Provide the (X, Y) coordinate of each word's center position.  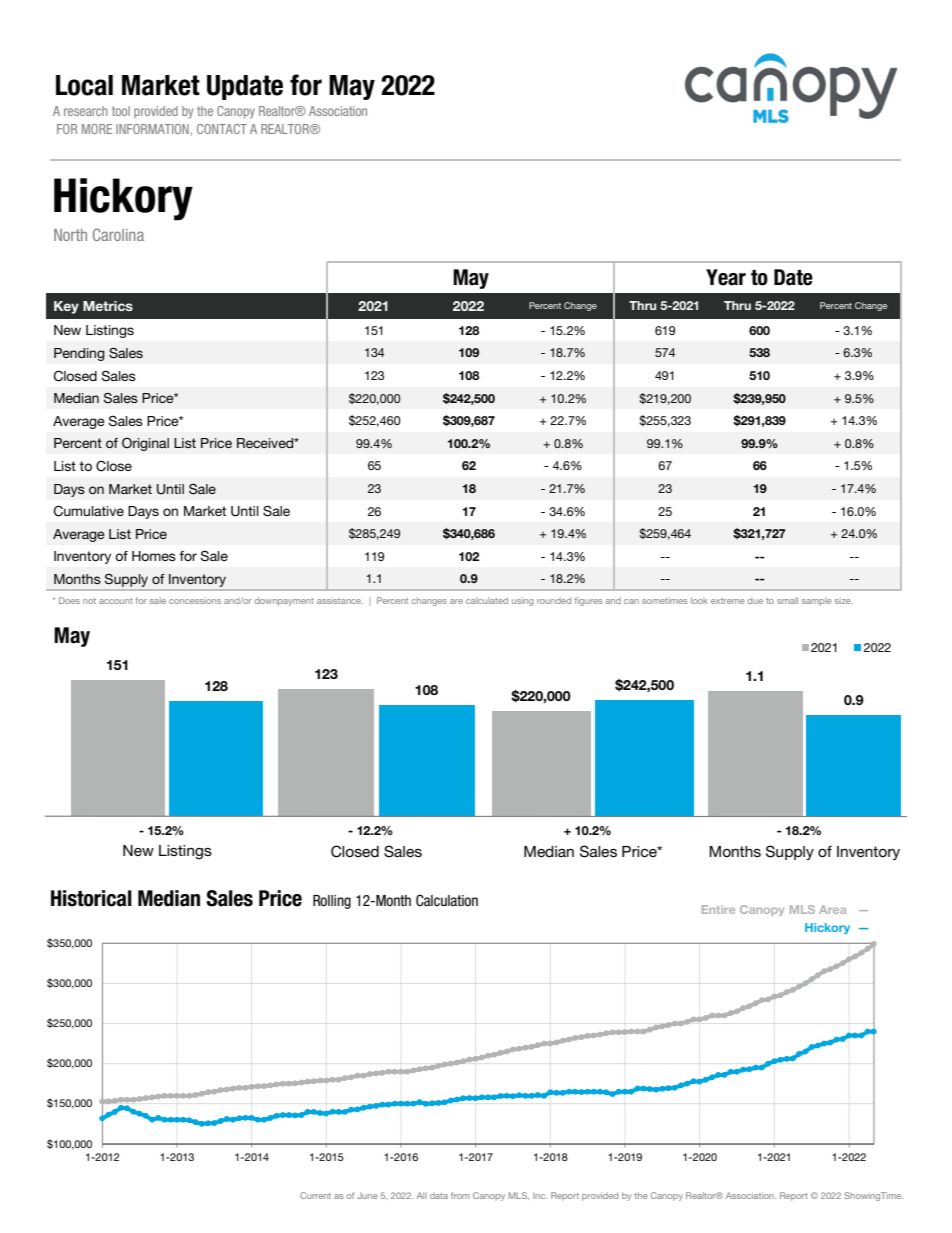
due (755, 601)
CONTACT (222, 129)
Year (726, 277)
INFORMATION (152, 129)
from (460, 1195)
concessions (195, 601)
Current (315, 1195)
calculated (487, 600)
